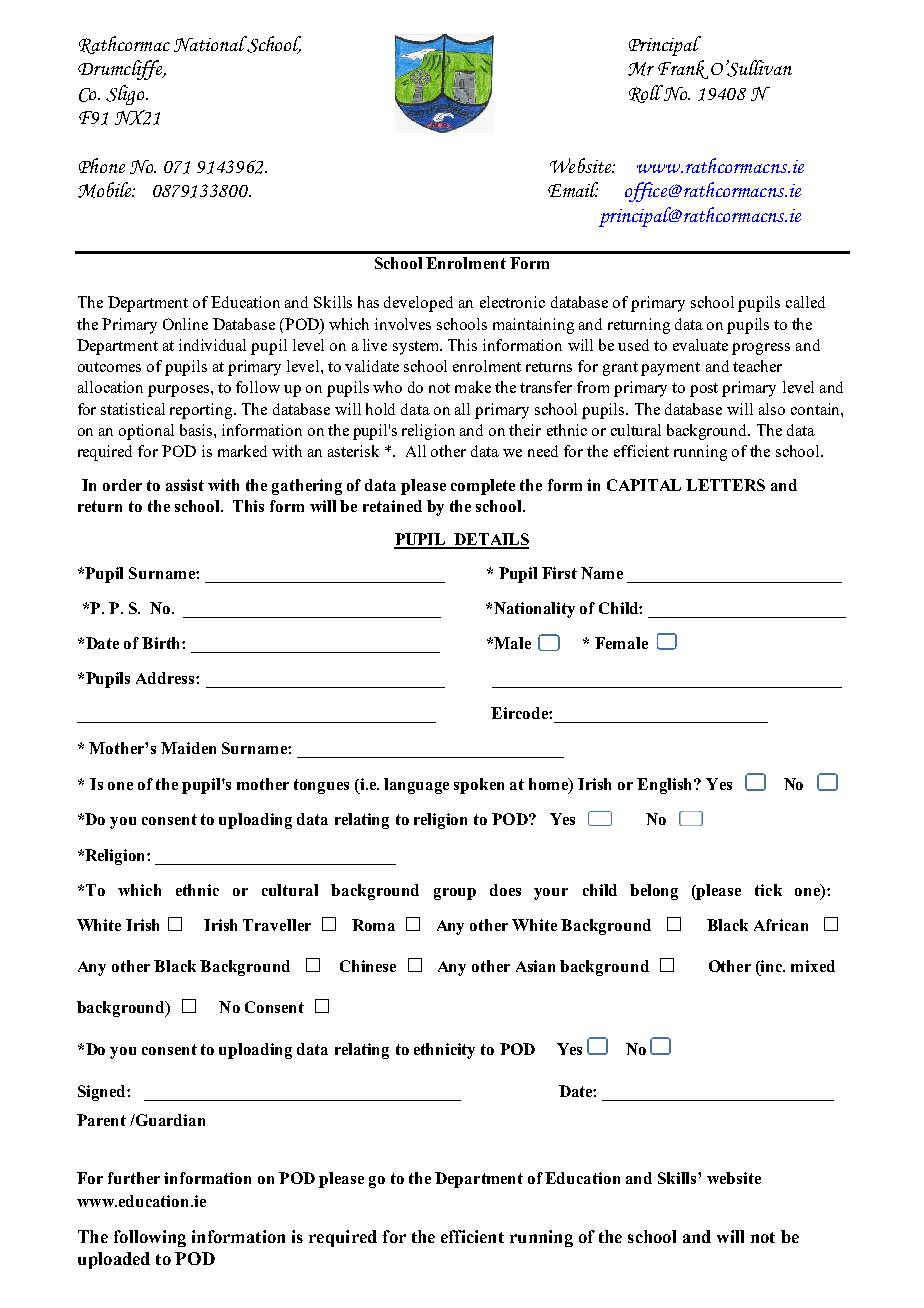 This screenshot has height=1308, width=924. What do you see at coordinates (479, 786) in the screenshot?
I see `spoken` at bounding box center [479, 786].
